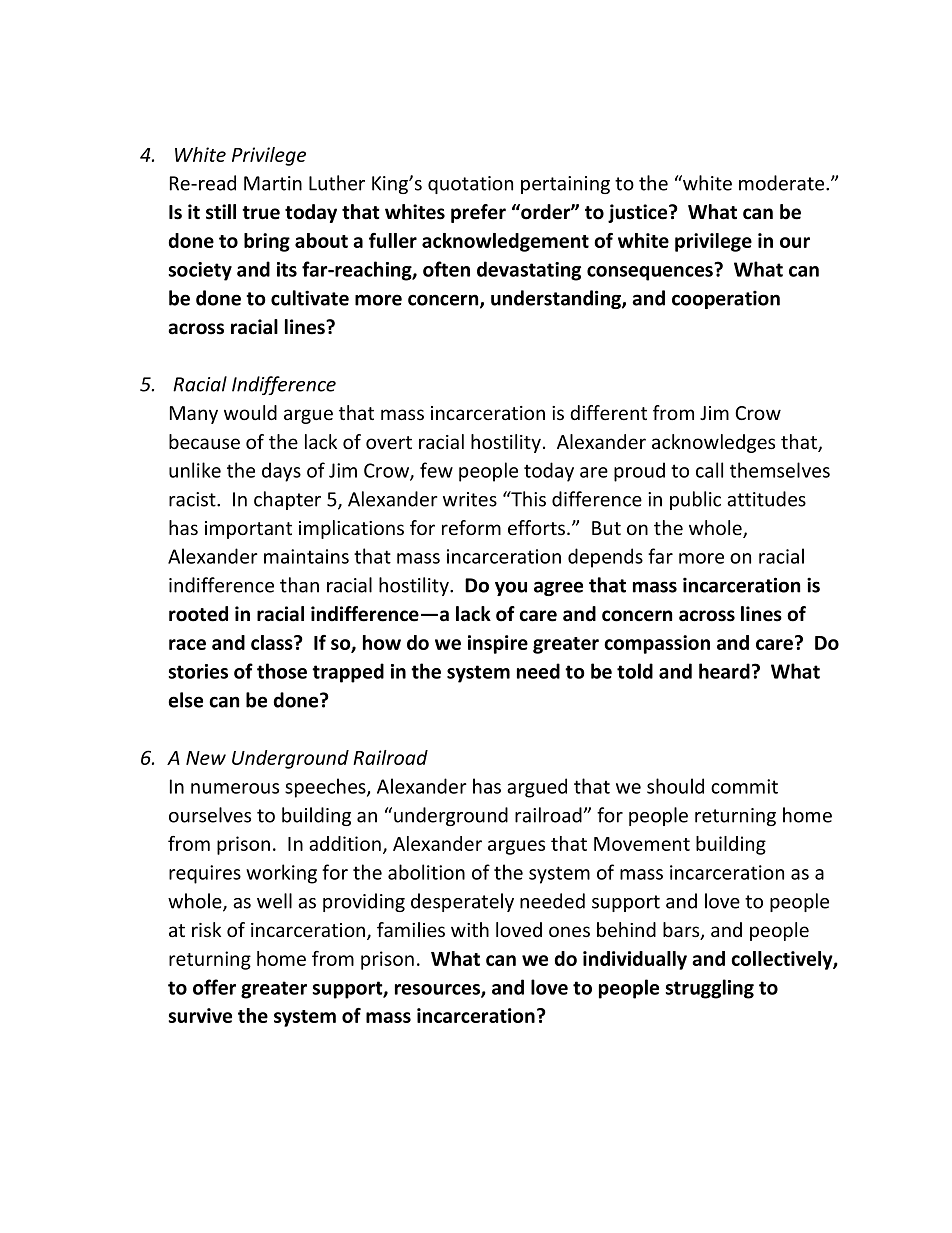 This screenshot has height=1233, width=952. I want to click on than, so click(299, 585).
